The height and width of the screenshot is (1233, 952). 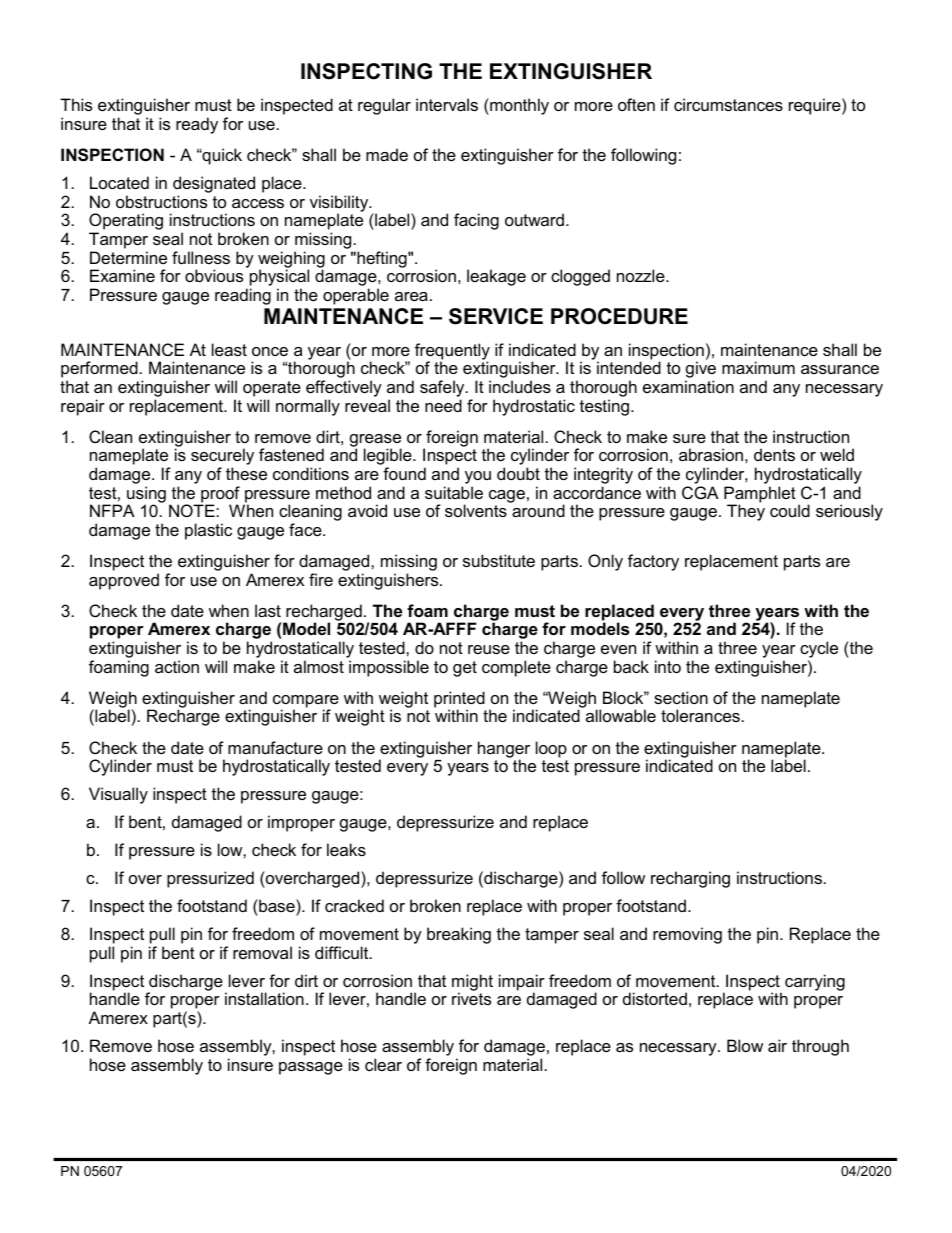 I want to click on recharging, so click(x=690, y=879).
